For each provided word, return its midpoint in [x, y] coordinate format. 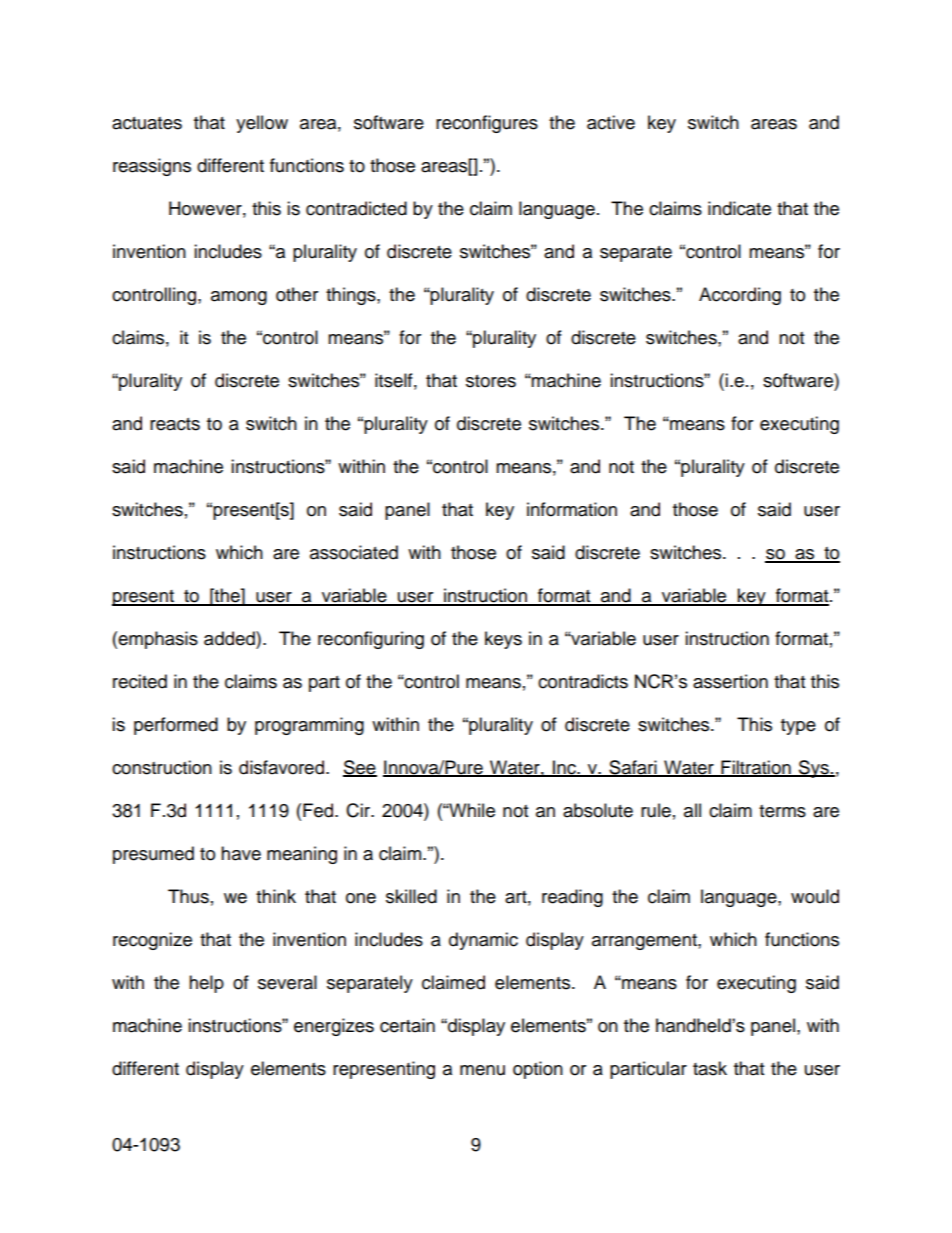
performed [176, 726]
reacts [175, 424]
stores [491, 381]
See [360, 768]
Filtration [756, 768]
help [206, 984]
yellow [262, 124]
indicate [739, 208]
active [611, 122]
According [740, 296]
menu [482, 1070]
